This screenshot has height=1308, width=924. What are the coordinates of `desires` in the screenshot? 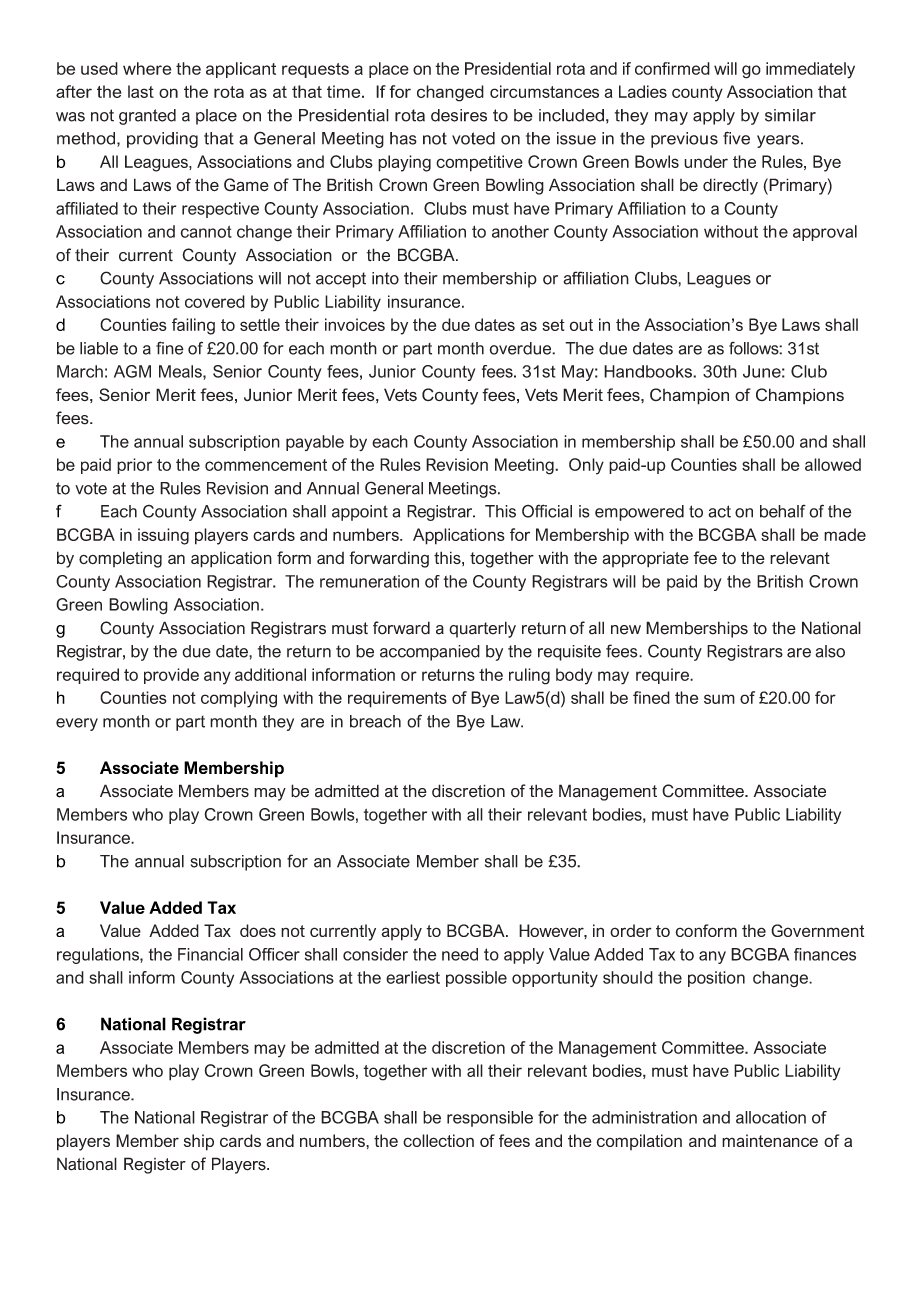 It's located at (459, 115).
